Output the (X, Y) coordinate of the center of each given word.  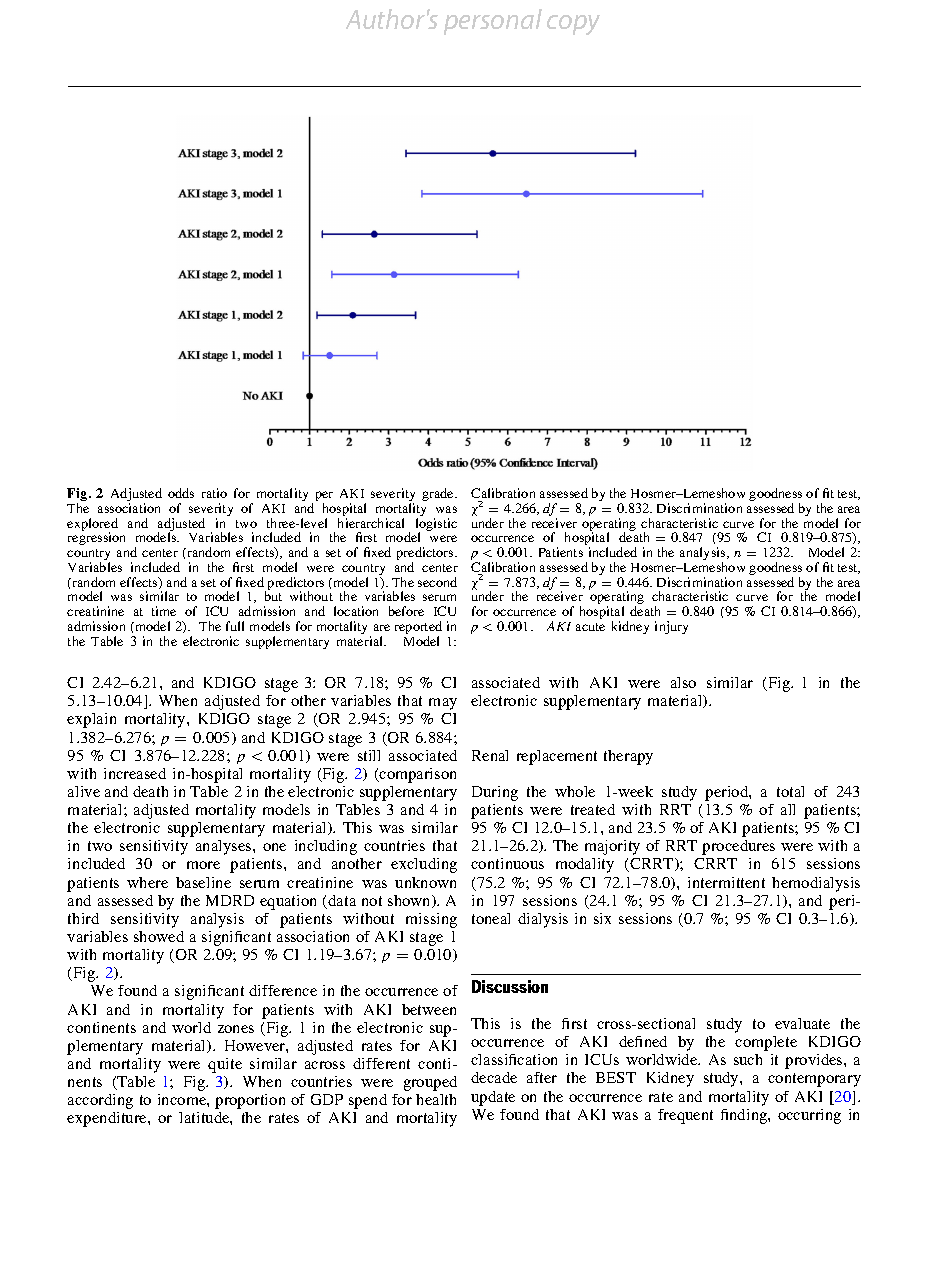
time (164, 611)
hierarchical (371, 523)
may (443, 704)
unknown (425, 882)
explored (92, 526)
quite (225, 1065)
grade (439, 494)
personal (493, 22)
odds (181, 493)
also (683, 682)
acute (590, 627)
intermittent (726, 882)
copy (573, 25)
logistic (436, 526)
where (147, 882)
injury (671, 627)
